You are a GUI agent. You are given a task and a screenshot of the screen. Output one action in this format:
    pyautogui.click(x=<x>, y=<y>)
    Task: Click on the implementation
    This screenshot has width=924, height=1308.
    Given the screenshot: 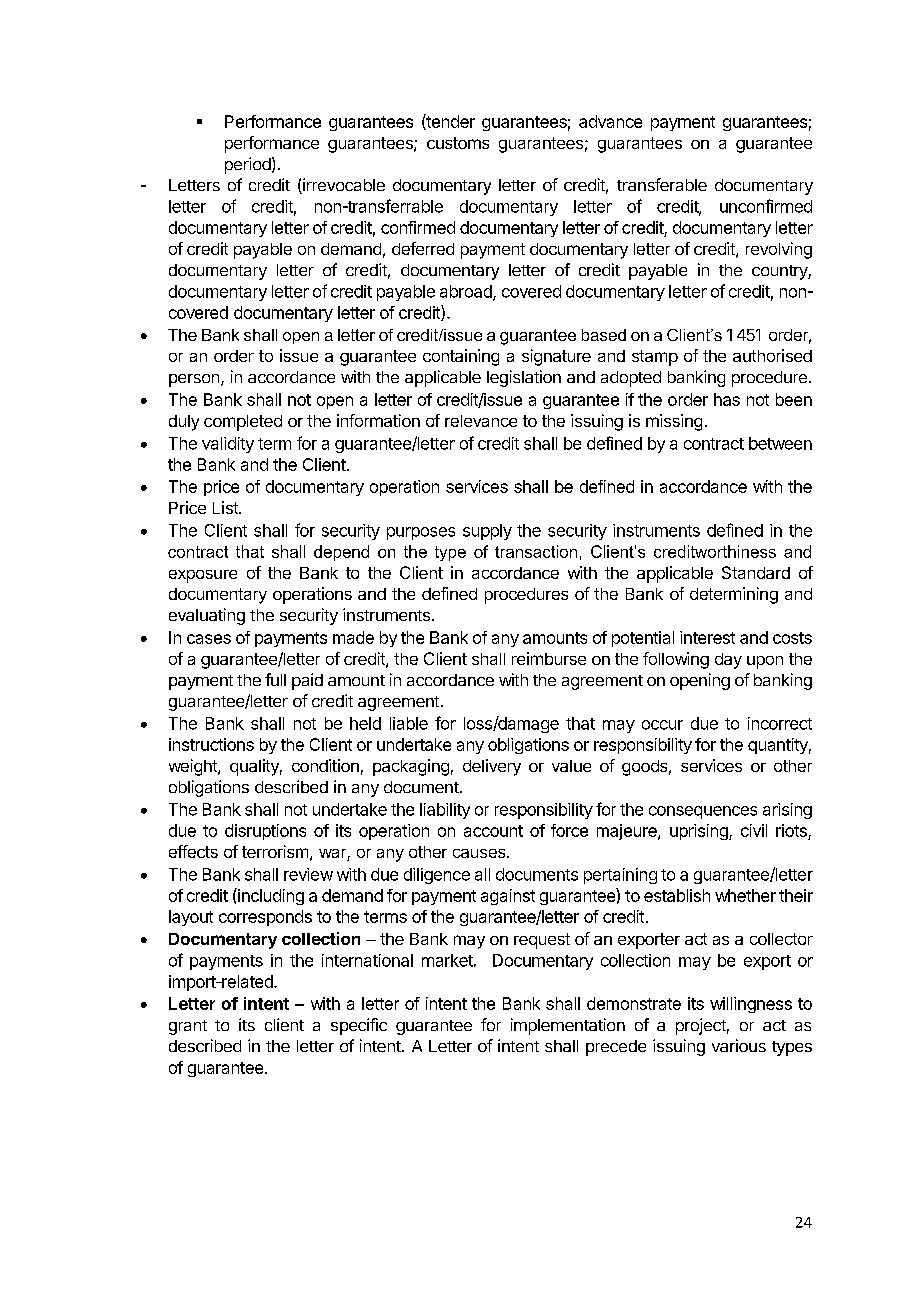 What is the action you would take?
    pyautogui.click(x=568, y=1026)
